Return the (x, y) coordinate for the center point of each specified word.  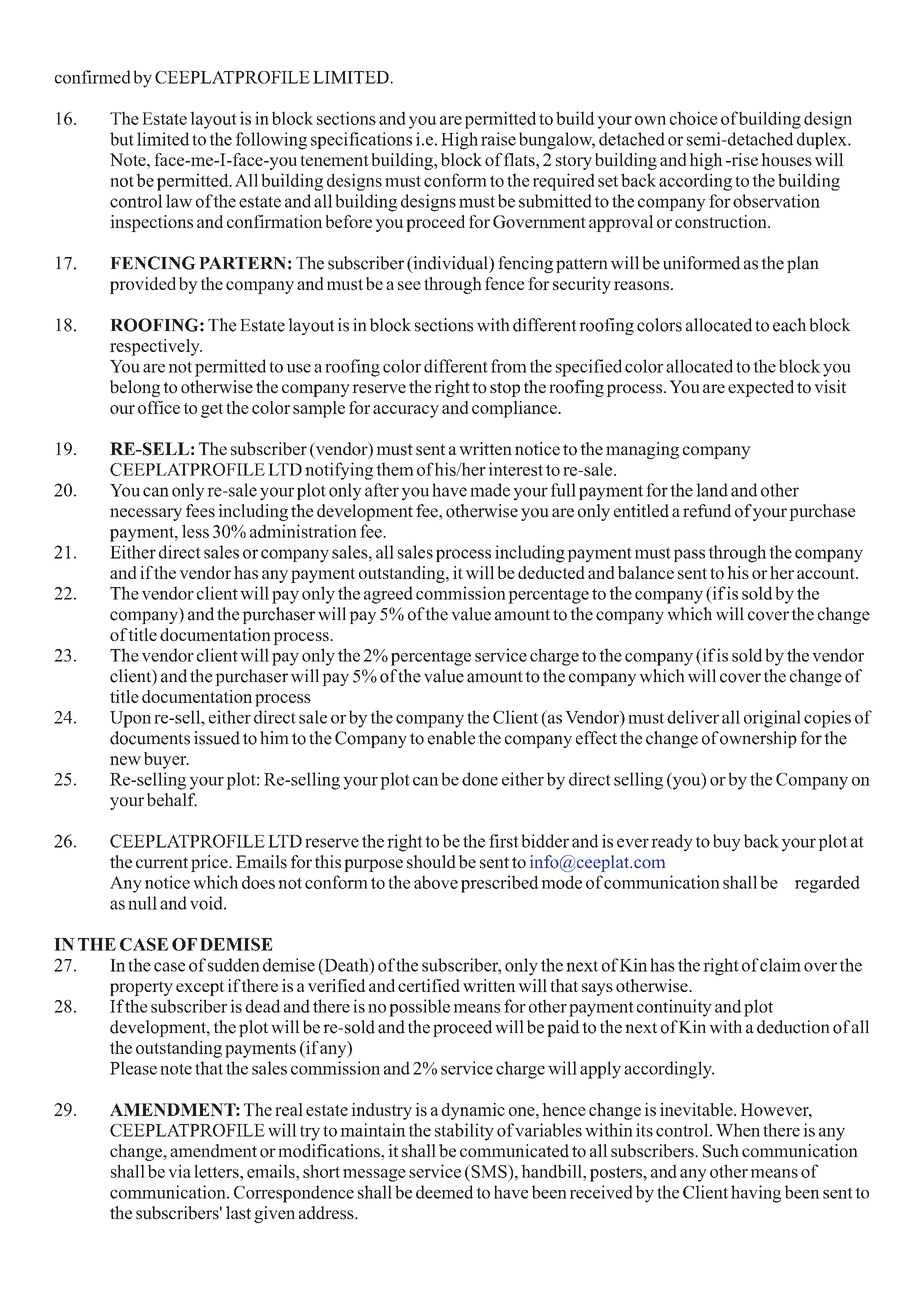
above (436, 882)
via (179, 1171)
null (142, 903)
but (122, 139)
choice (694, 118)
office (159, 407)
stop (505, 389)
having (756, 1194)
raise (498, 139)
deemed (444, 1192)
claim (780, 965)
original (772, 719)
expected (761, 388)
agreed (388, 595)
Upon (130, 719)
